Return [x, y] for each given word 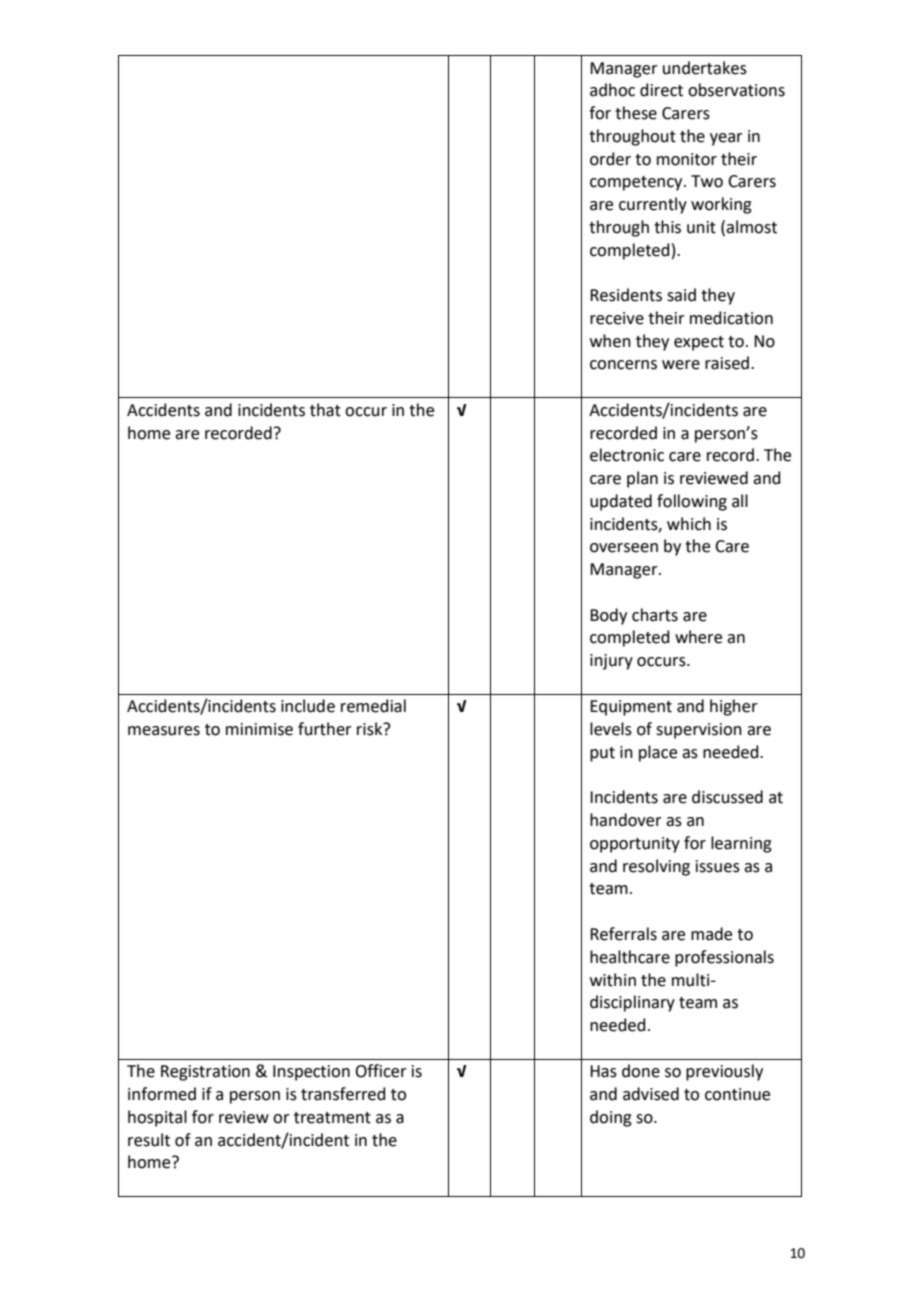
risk [371, 729]
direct [661, 90]
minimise [259, 729]
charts [655, 615]
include [308, 706]
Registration [205, 1073]
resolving [656, 867]
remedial [373, 706]
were [681, 365]
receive [617, 318]
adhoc [612, 90]
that [325, 410]
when [610, 341]
